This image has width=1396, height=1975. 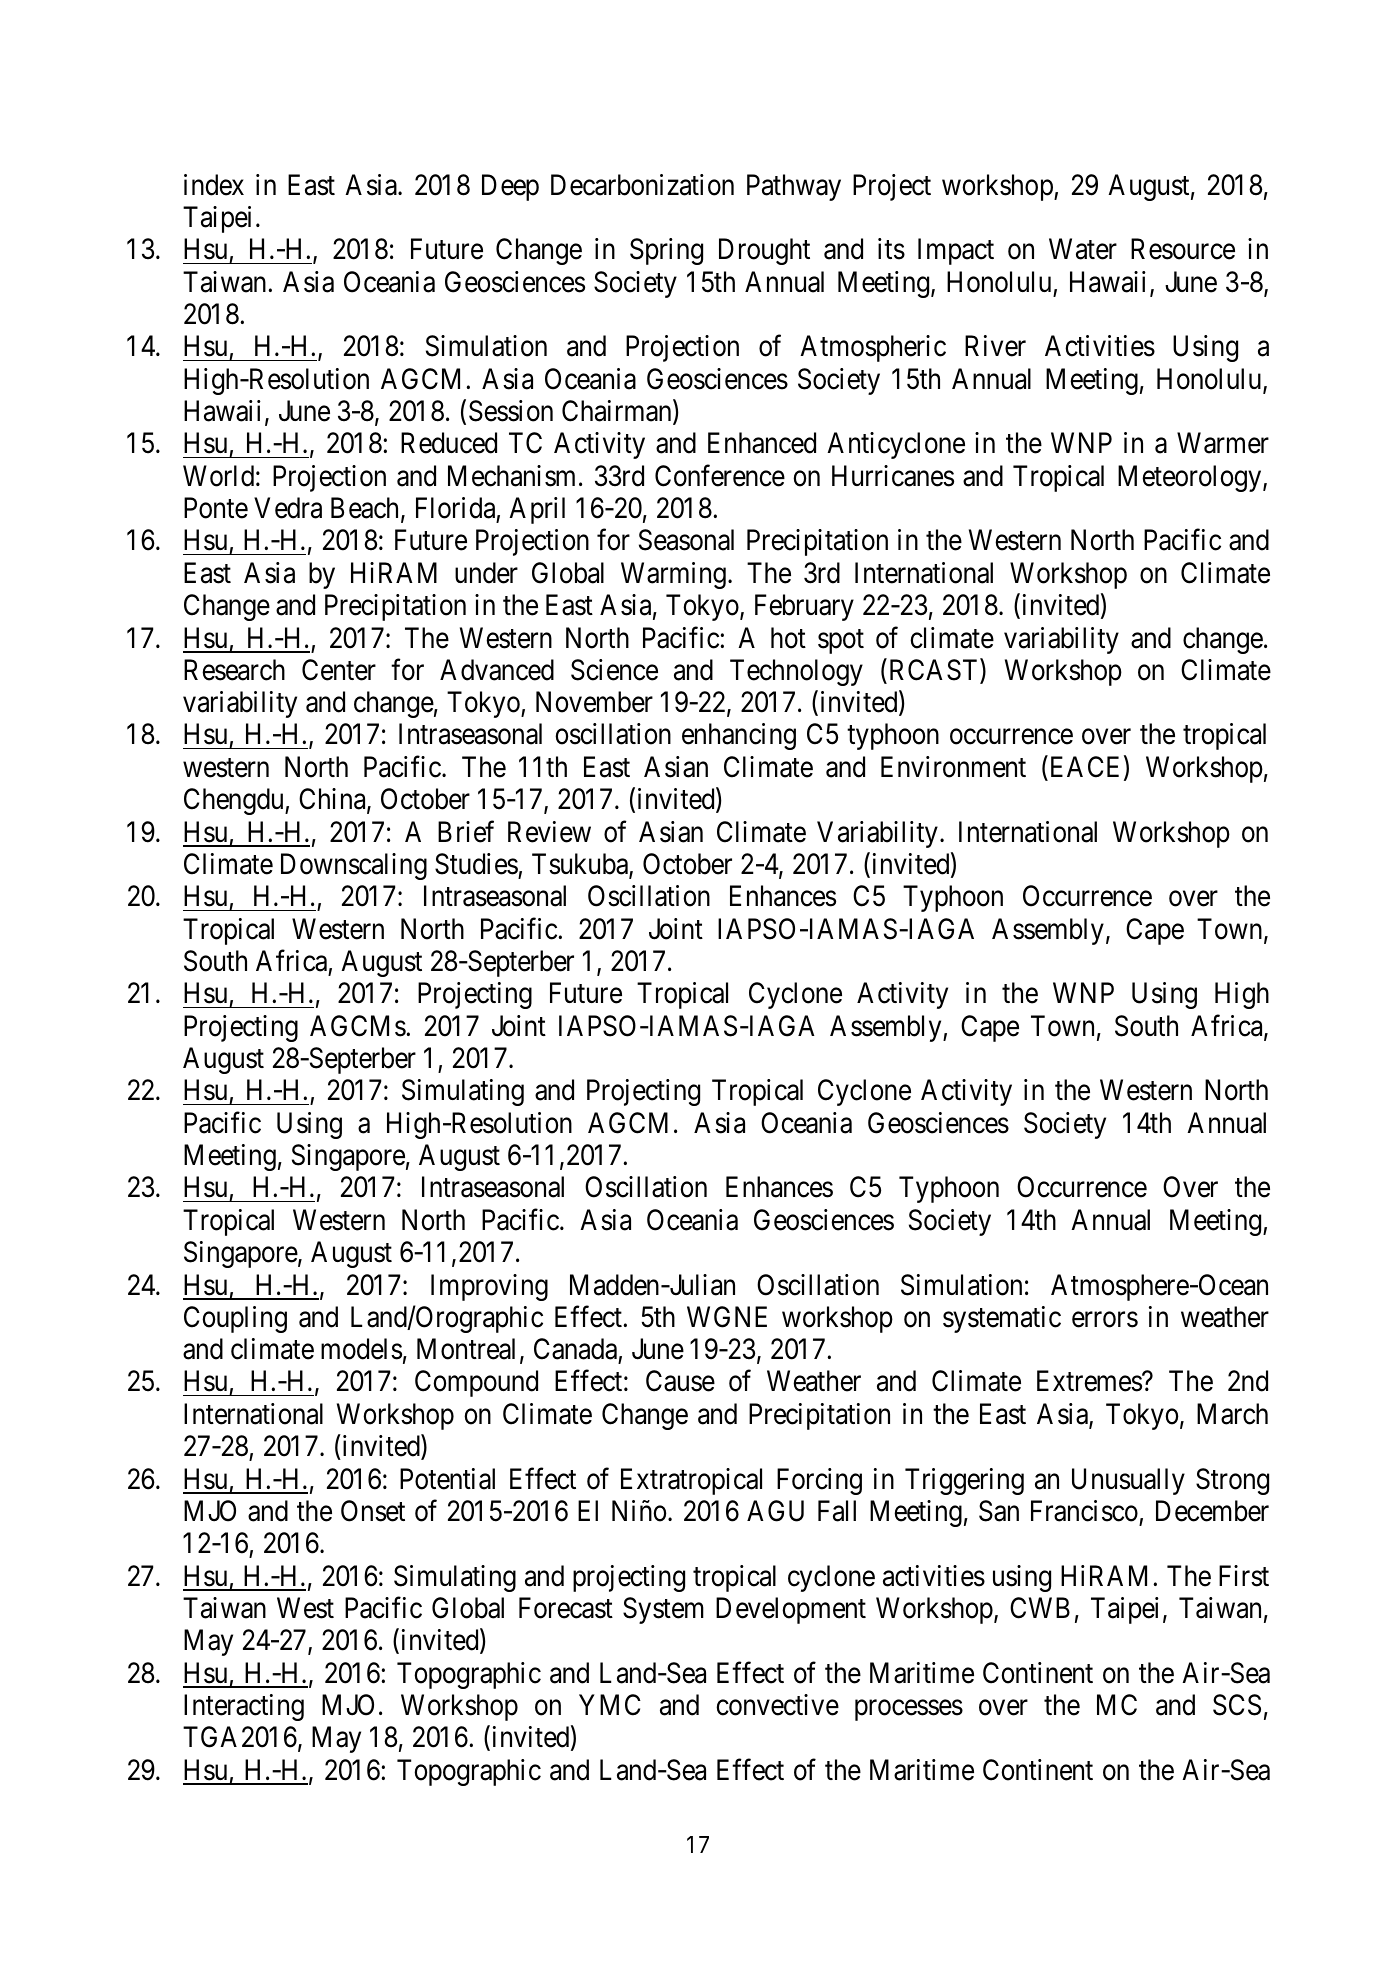 I want to click on Environment, so click(x=953, y=767).
